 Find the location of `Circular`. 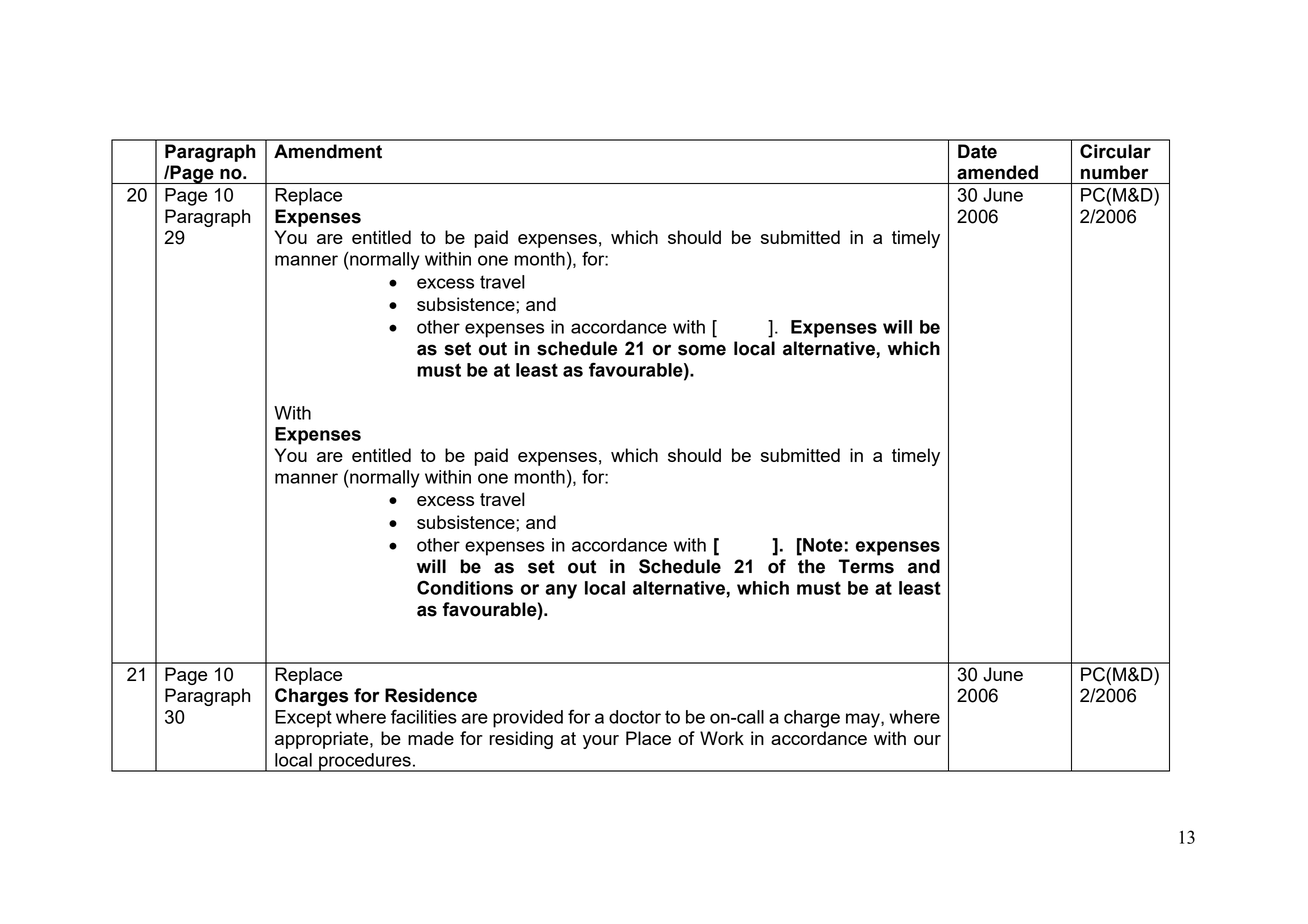

Circular is located at coordinates (1115, 151).
